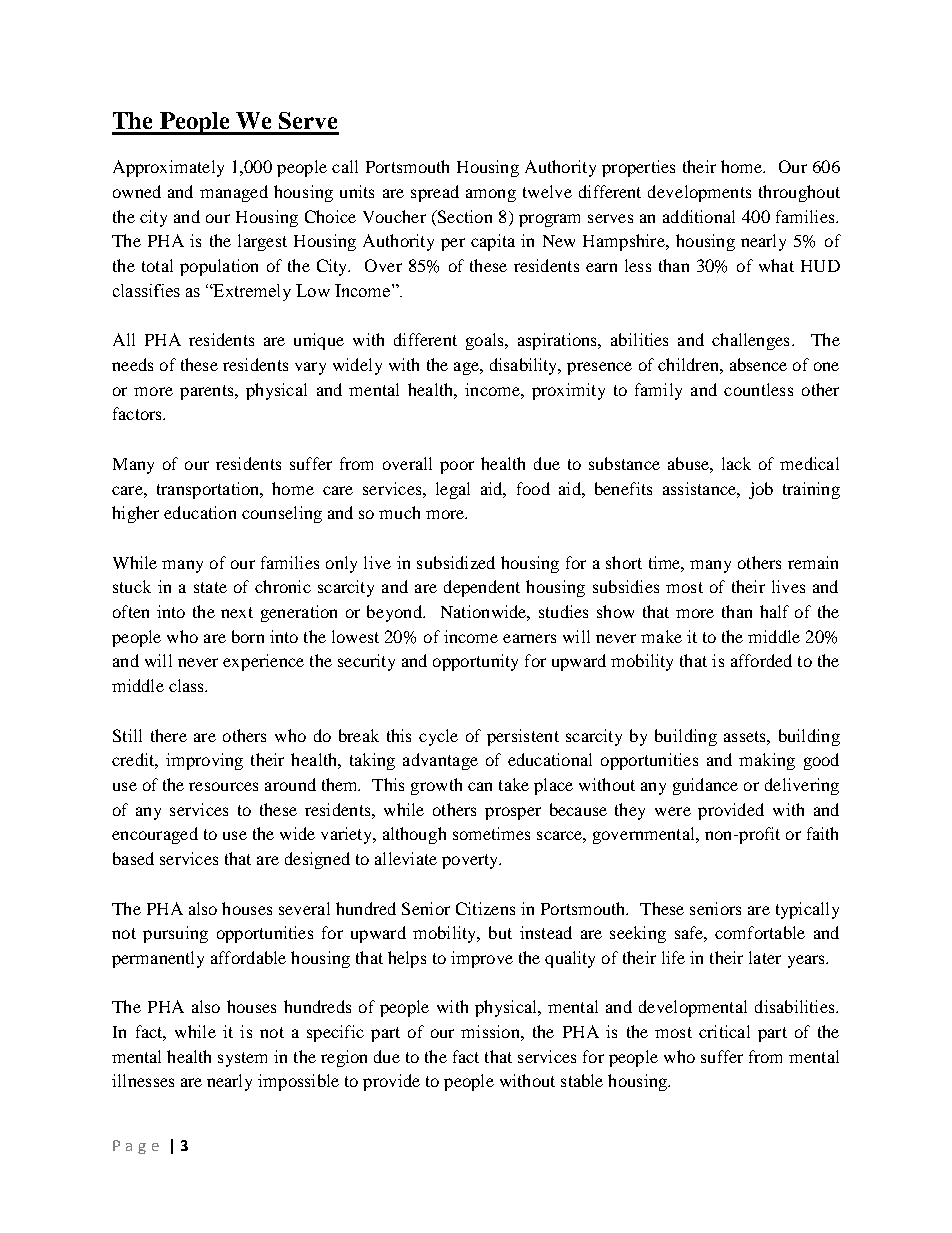  What do you see at coordinates (491, 195) in the document?
I see `among` at bounding box center [491, 195].
